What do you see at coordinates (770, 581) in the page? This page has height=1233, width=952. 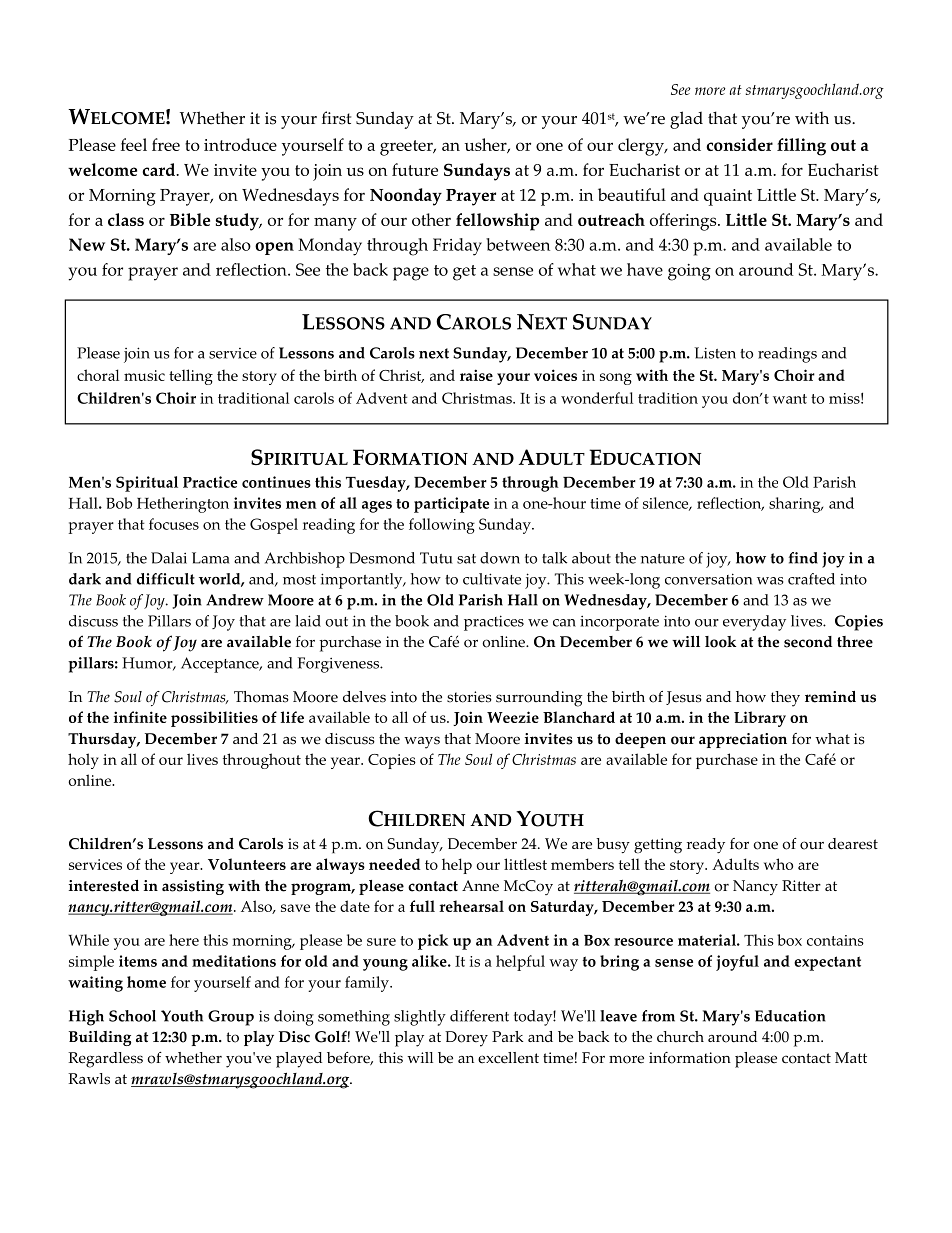 I see `was` at bounding box center [770, 581].
